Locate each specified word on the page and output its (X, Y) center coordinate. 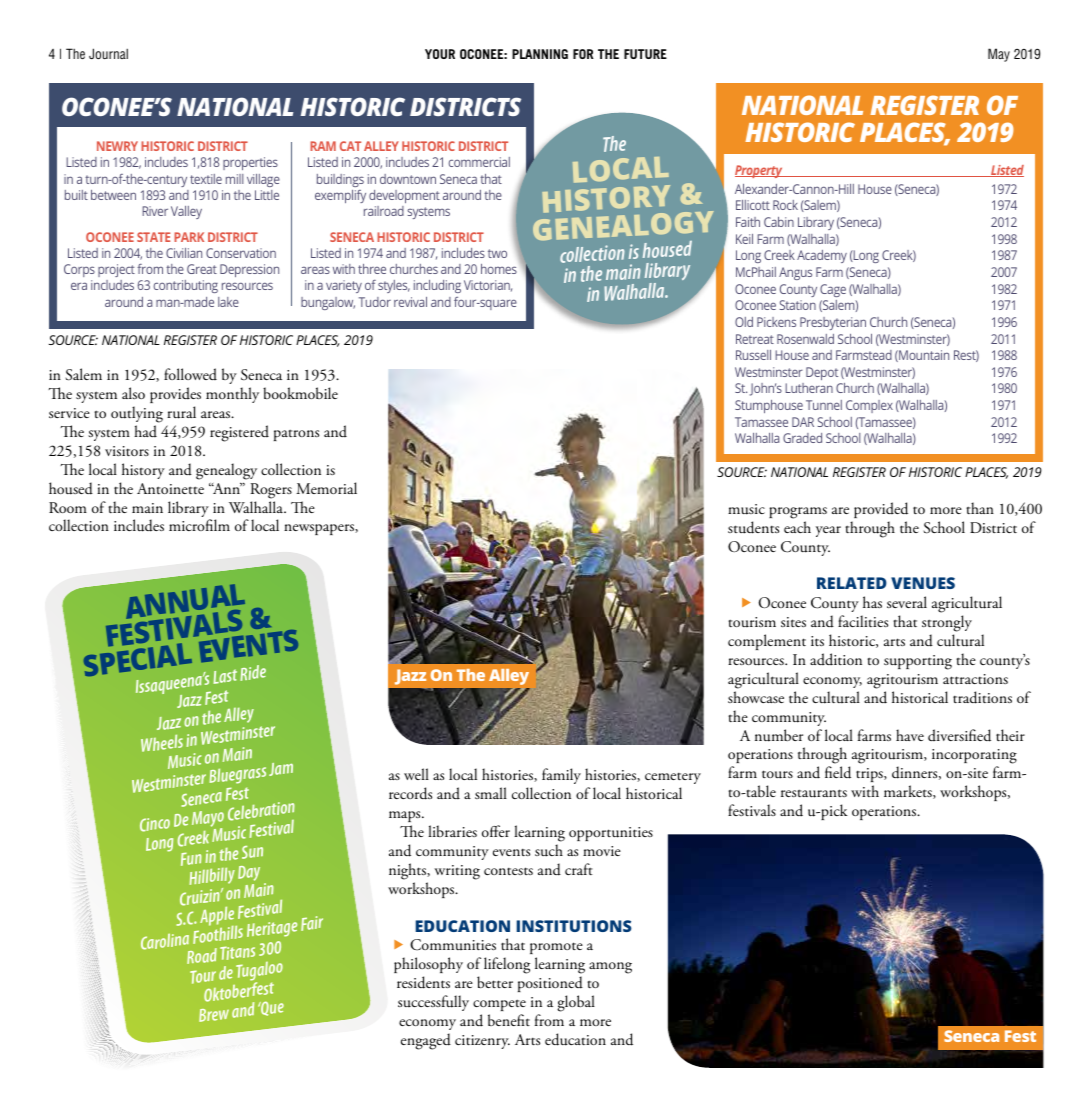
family (561, 776)
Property (760, 171)
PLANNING (540, 54)
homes (499, 269)
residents (423, 982)
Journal (108, 53)
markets (909, 792)
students (753, 527)
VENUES (923, 583)
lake (228, 302)
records (410, 793)
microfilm (199, 525)
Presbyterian (833, 323)
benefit (509, 1020)
